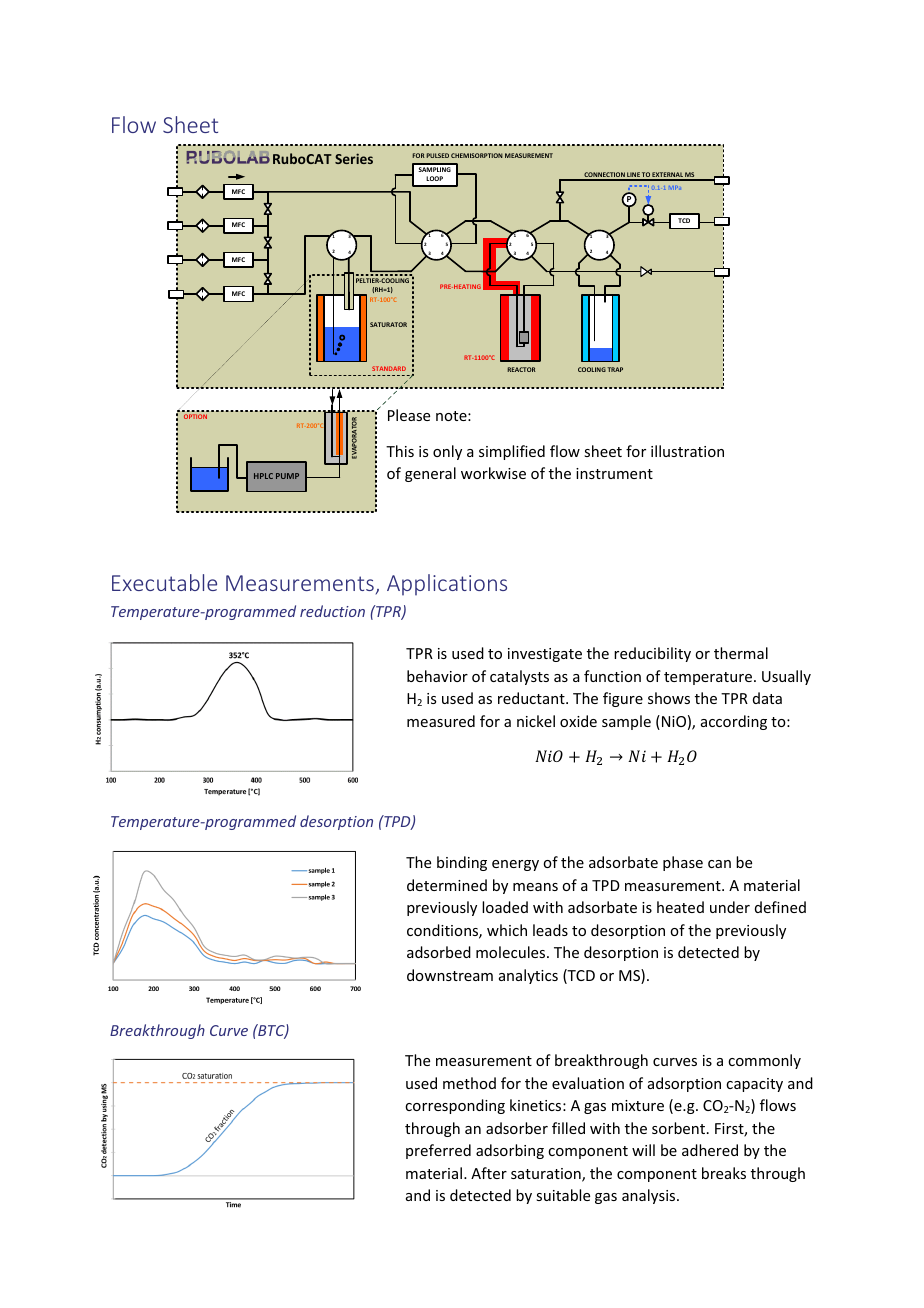 Image resolution: width=924 pixels, height=1308 pixels. What do you see at coordinates (730, 907) in the page?
I see `under` at bounding box center [730, 907].
